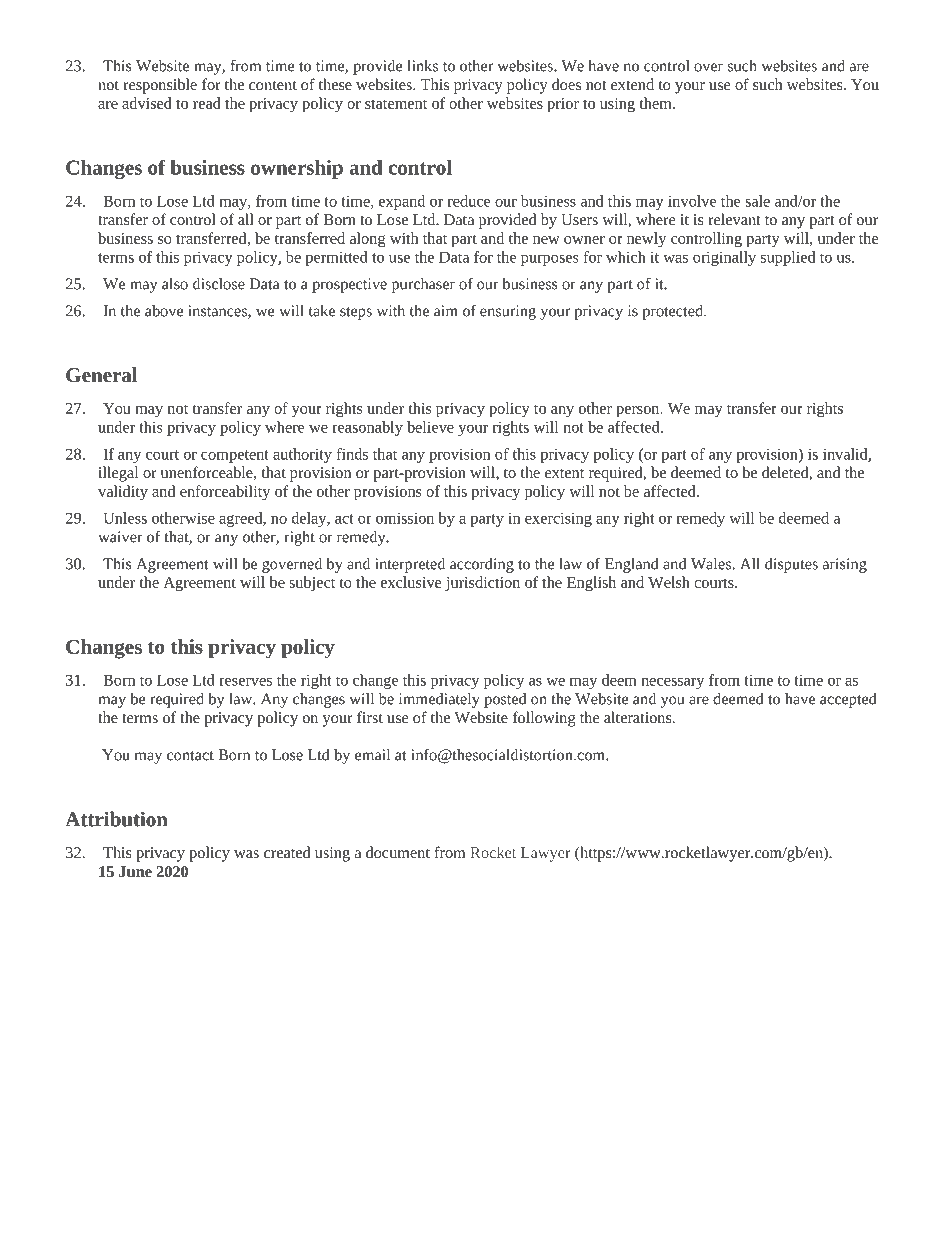 This screenshot has width=952, height=1233. What do you see at coordinates (656, 103) in the screenshot?
I see `them` at bounding box center [656, 103].
